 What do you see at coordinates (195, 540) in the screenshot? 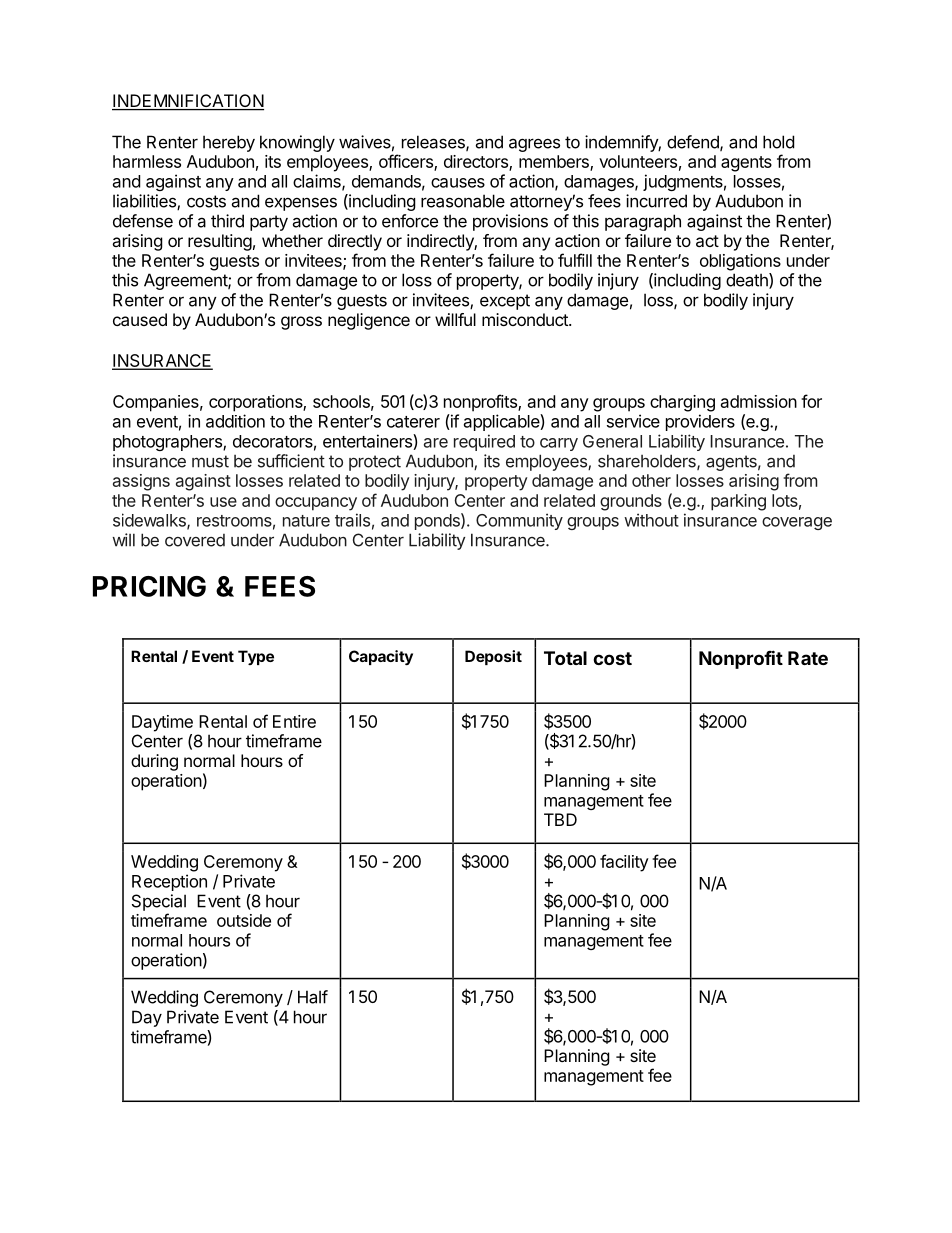
I see `covered` at bounding box center [195, 540].
